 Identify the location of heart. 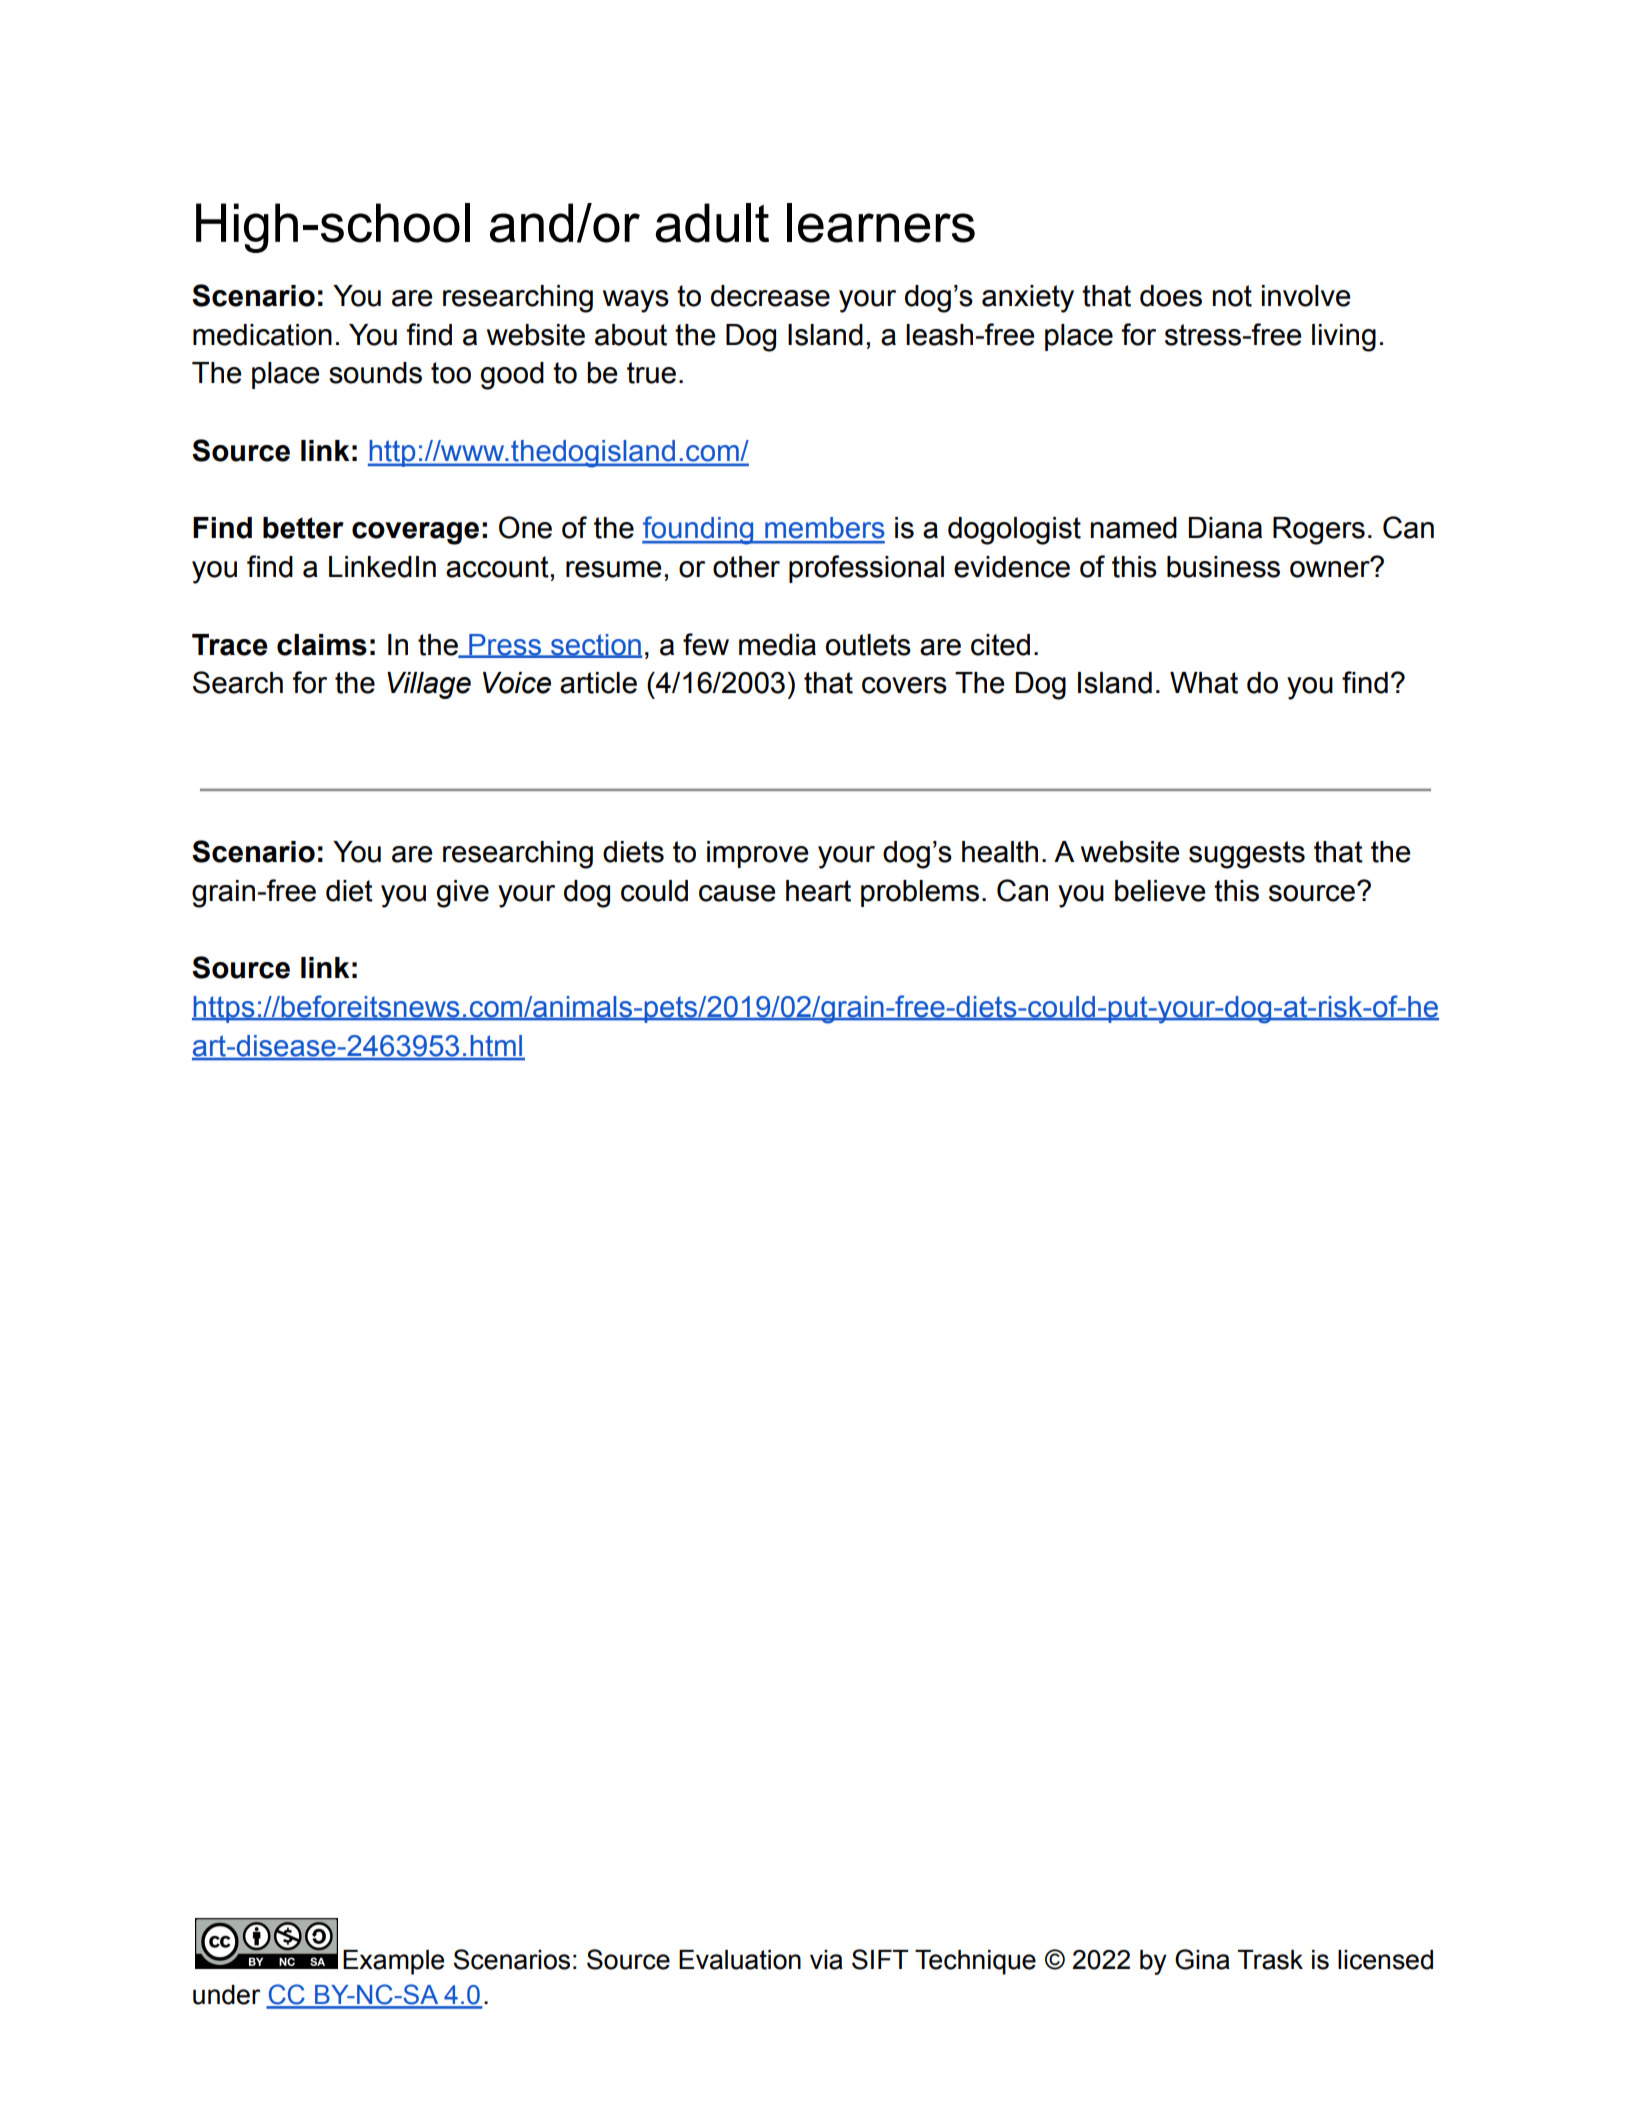
(818, 891).
